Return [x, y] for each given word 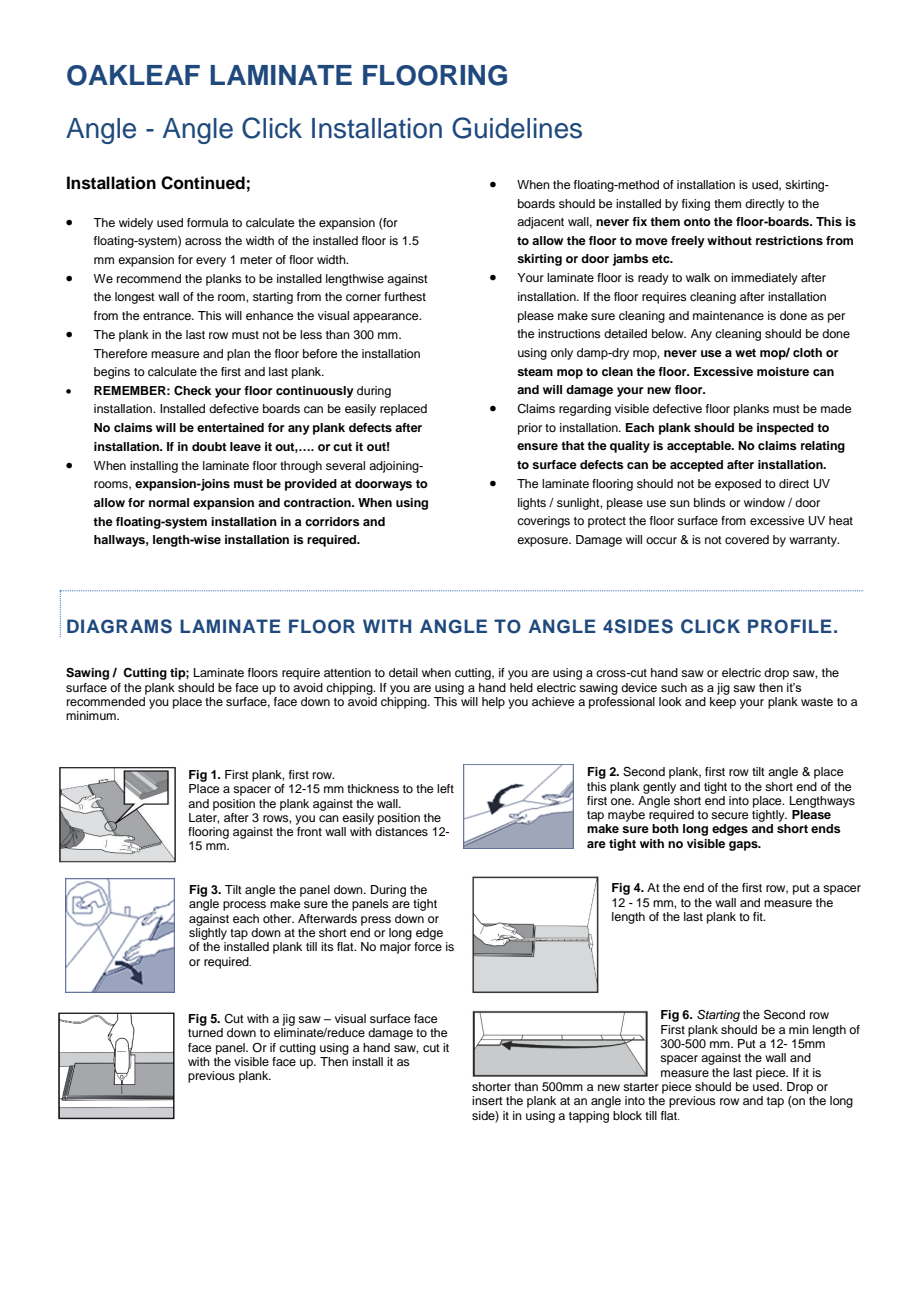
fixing [696, 205]
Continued [203, 183]
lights [532, 504]
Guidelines [517, 128]
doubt [209, 446]
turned [205, 1032]
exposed [738, 485]
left [445, 788]
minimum [92, 715]
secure [729, 815]
